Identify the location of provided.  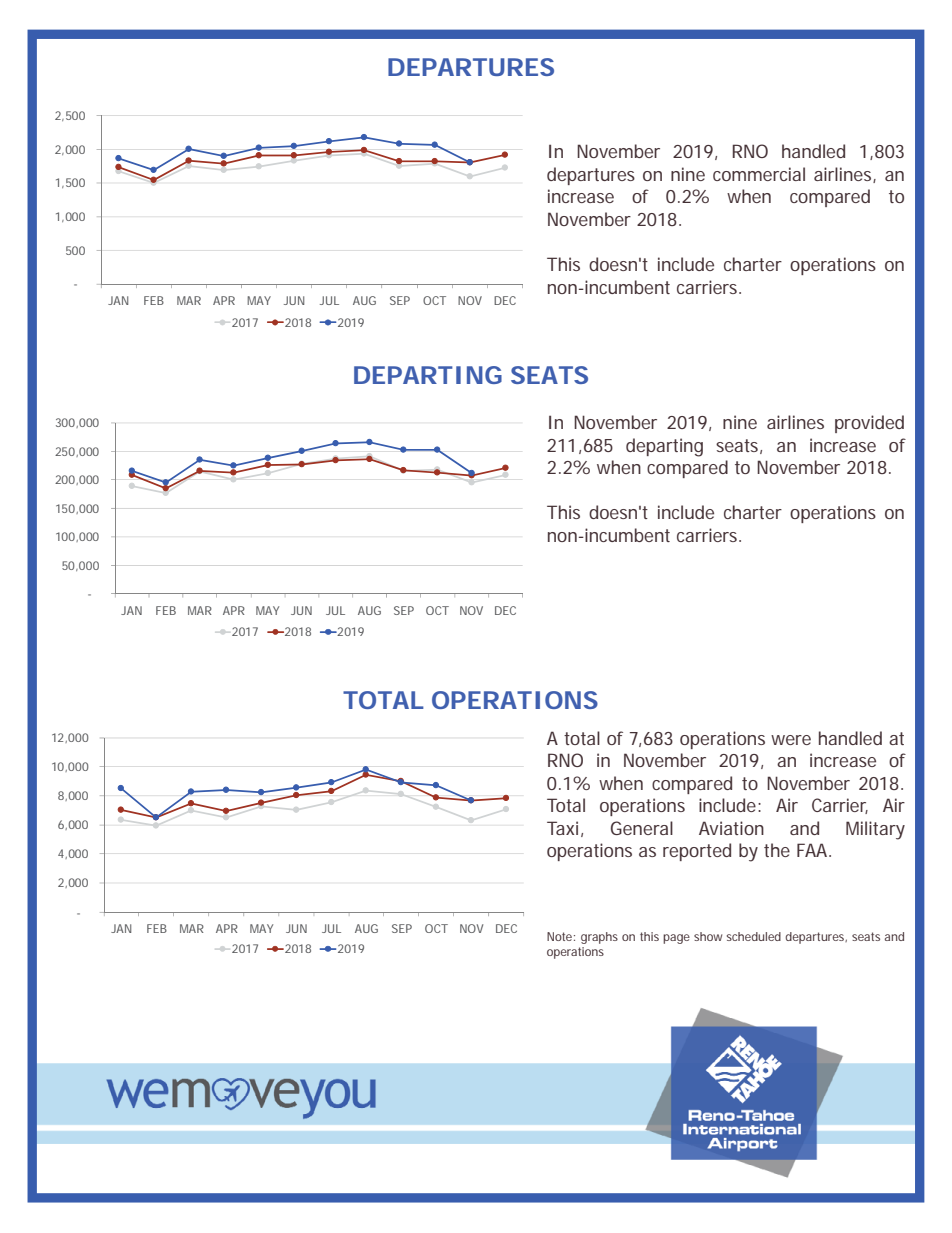
(869, 424).
